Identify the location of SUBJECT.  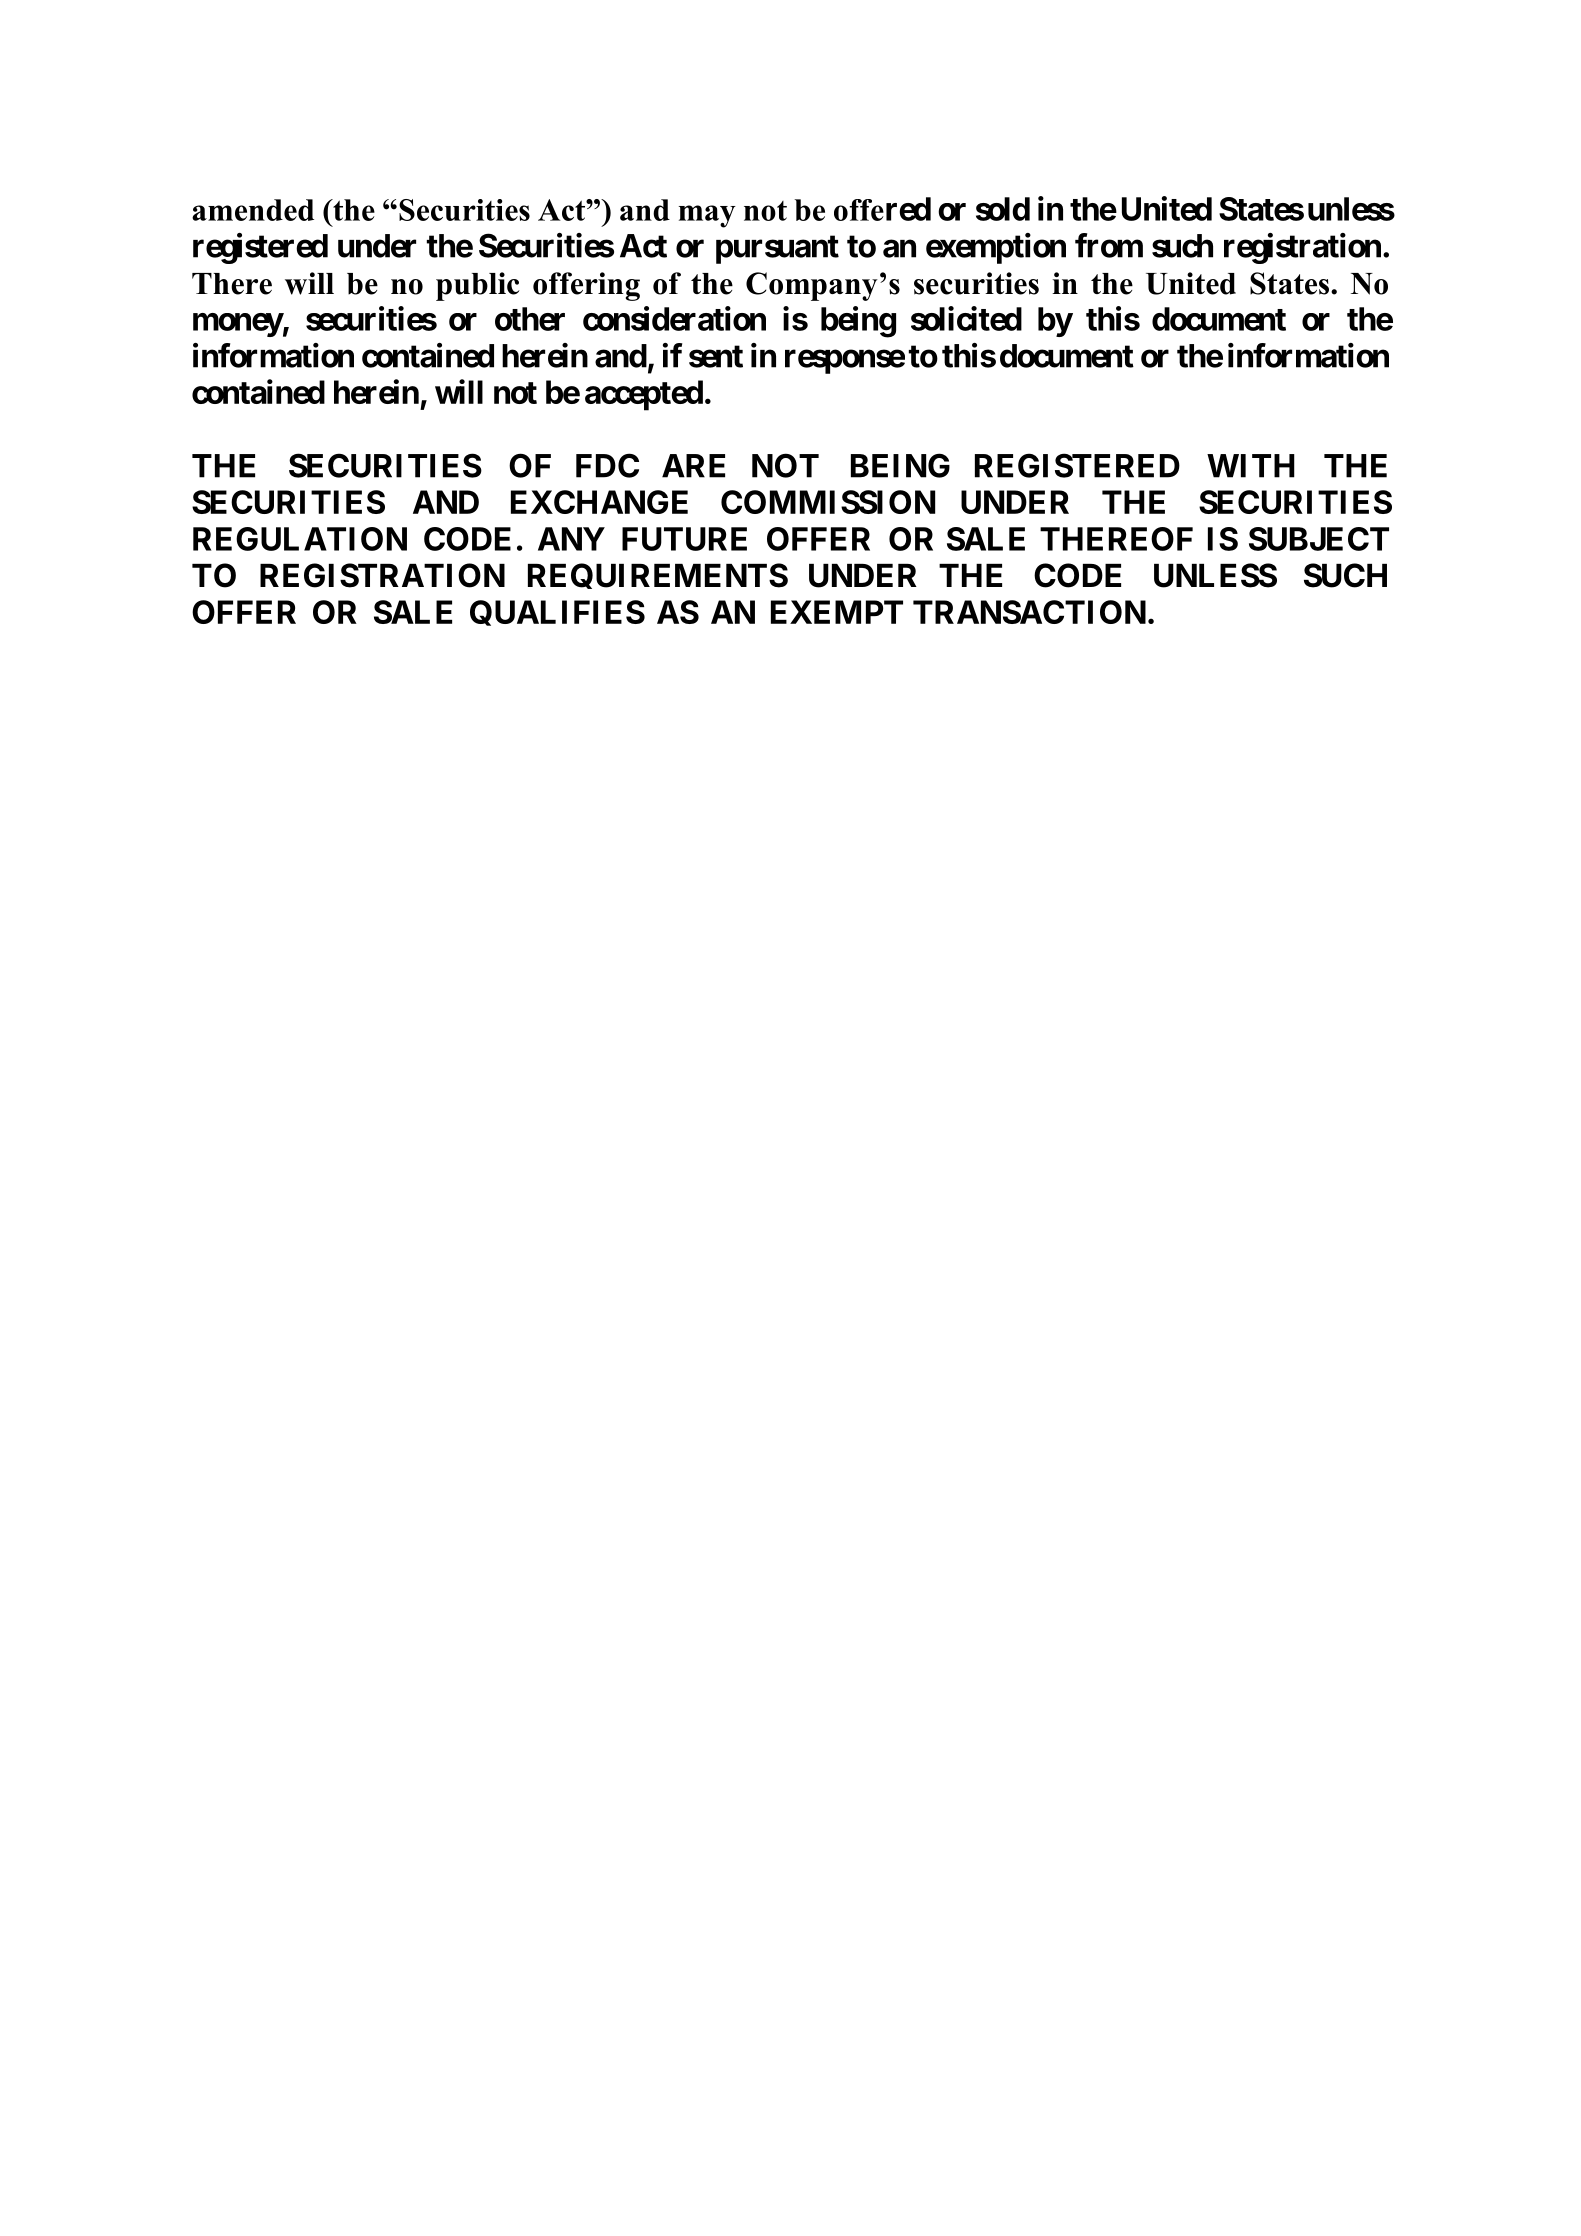
(1319, 539).
